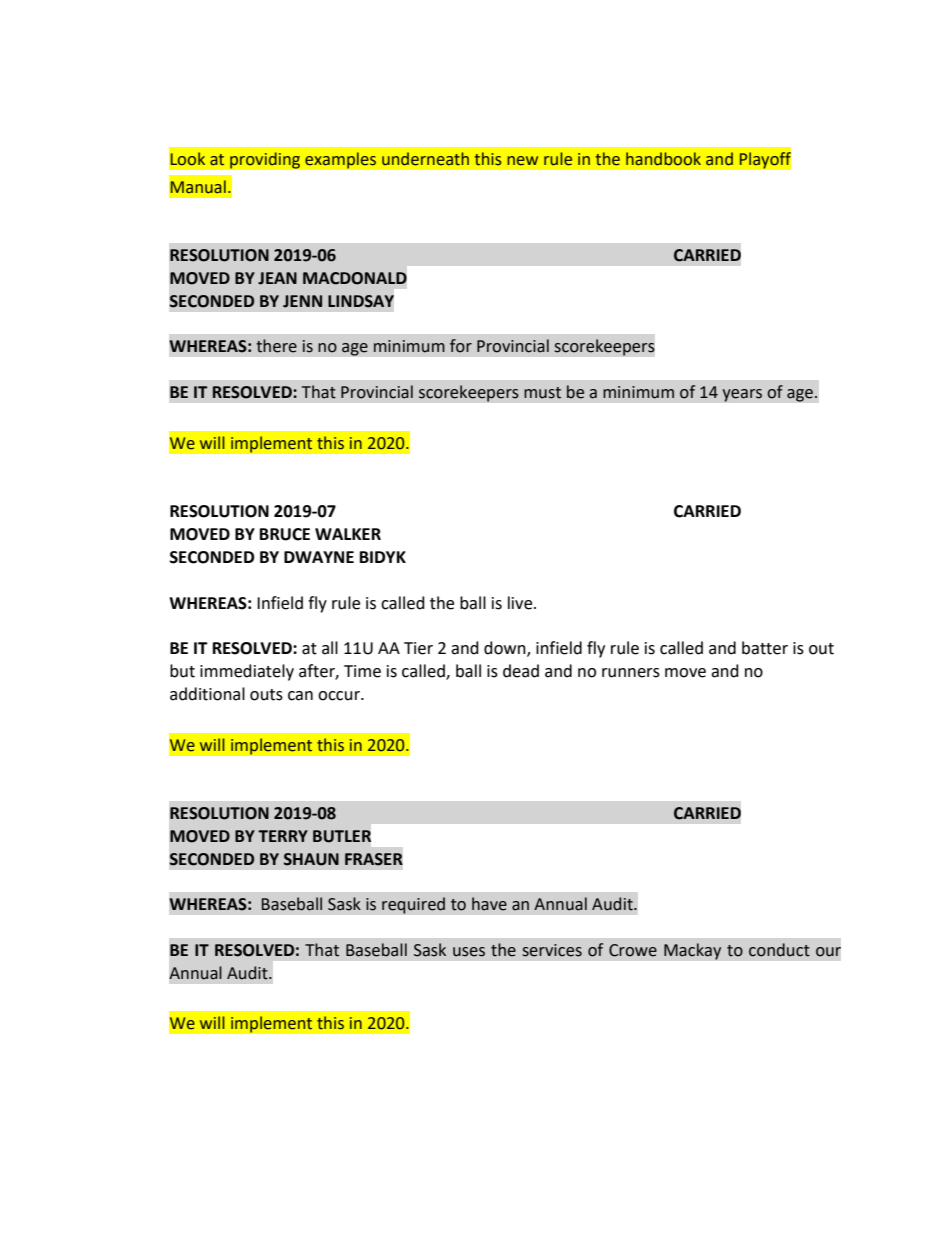 The image size is (952, 1233). I want to click on SHAUN, so click(311, 859).
